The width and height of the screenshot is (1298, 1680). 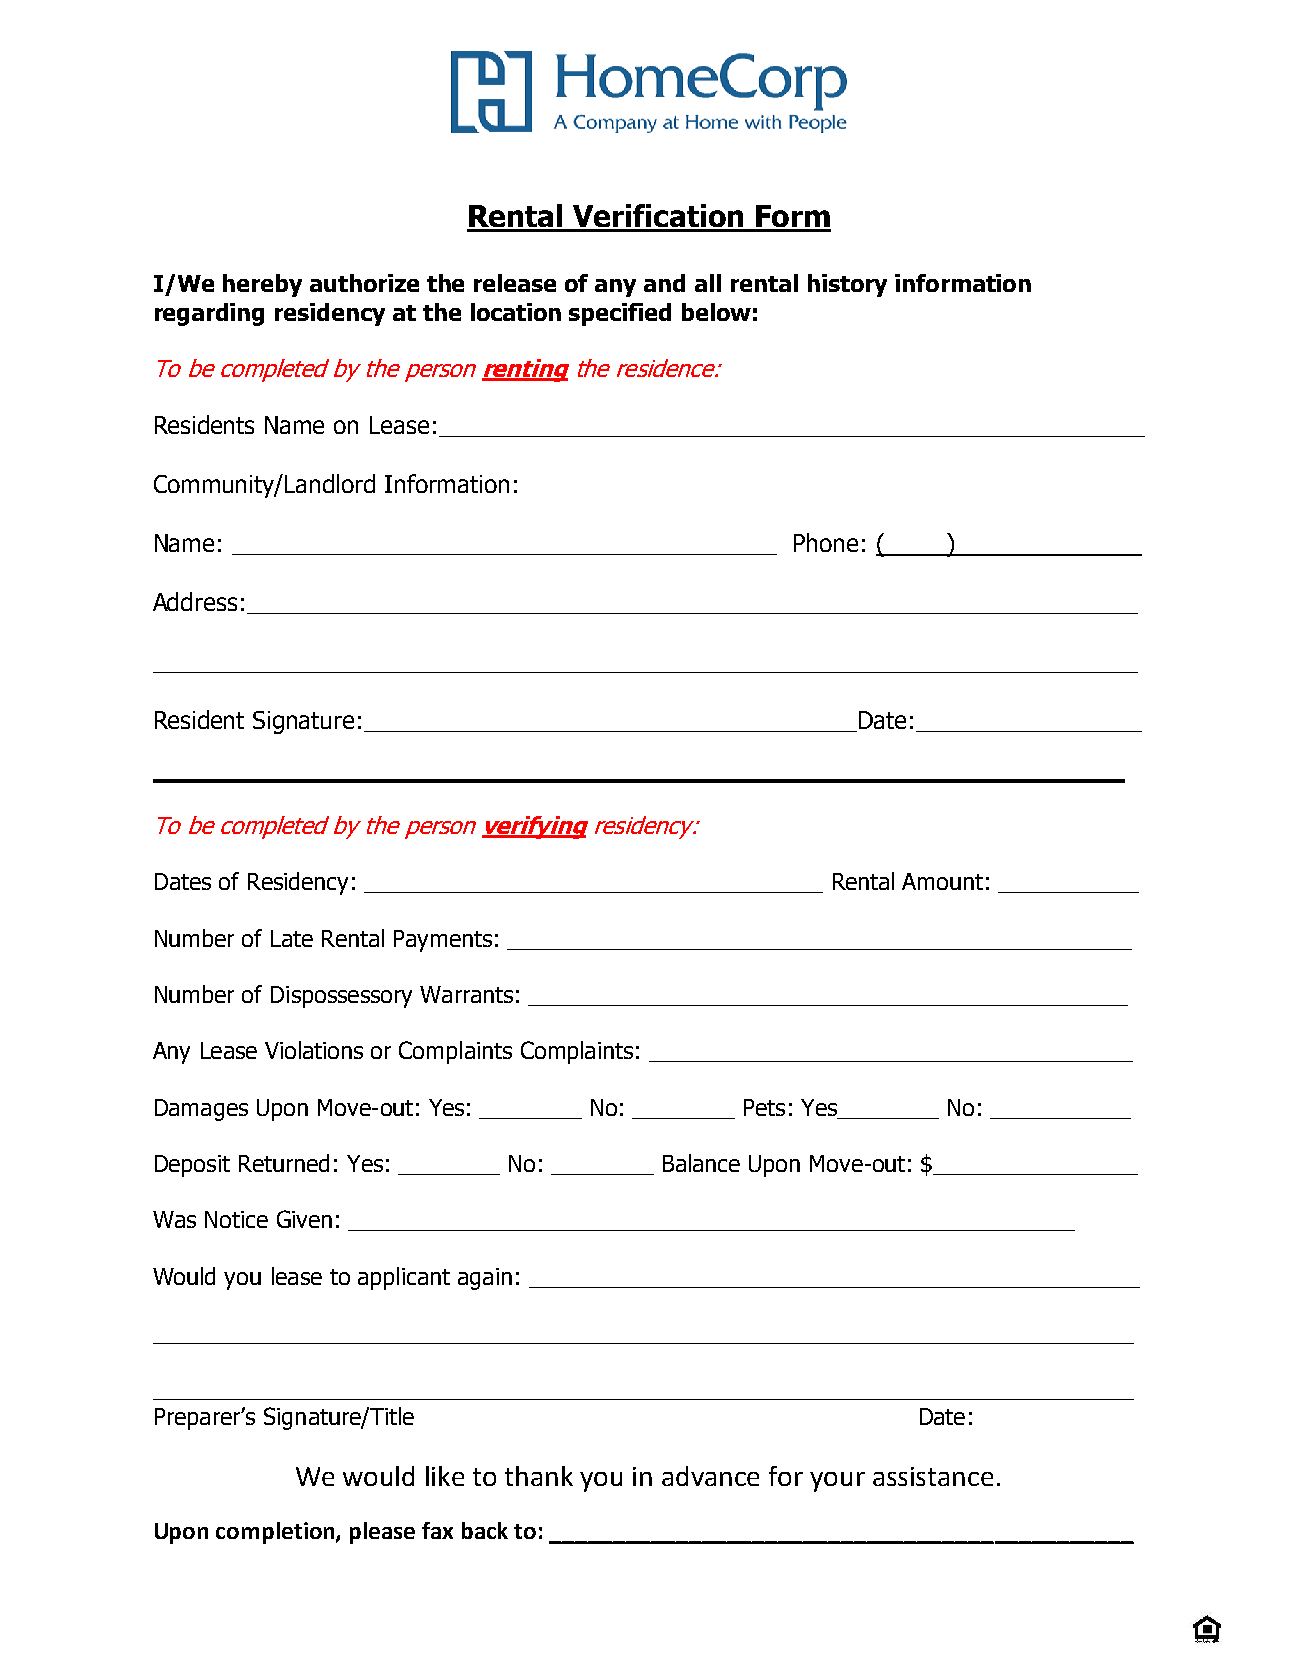 I want to click on hereby, so click(x=262, y=285).
